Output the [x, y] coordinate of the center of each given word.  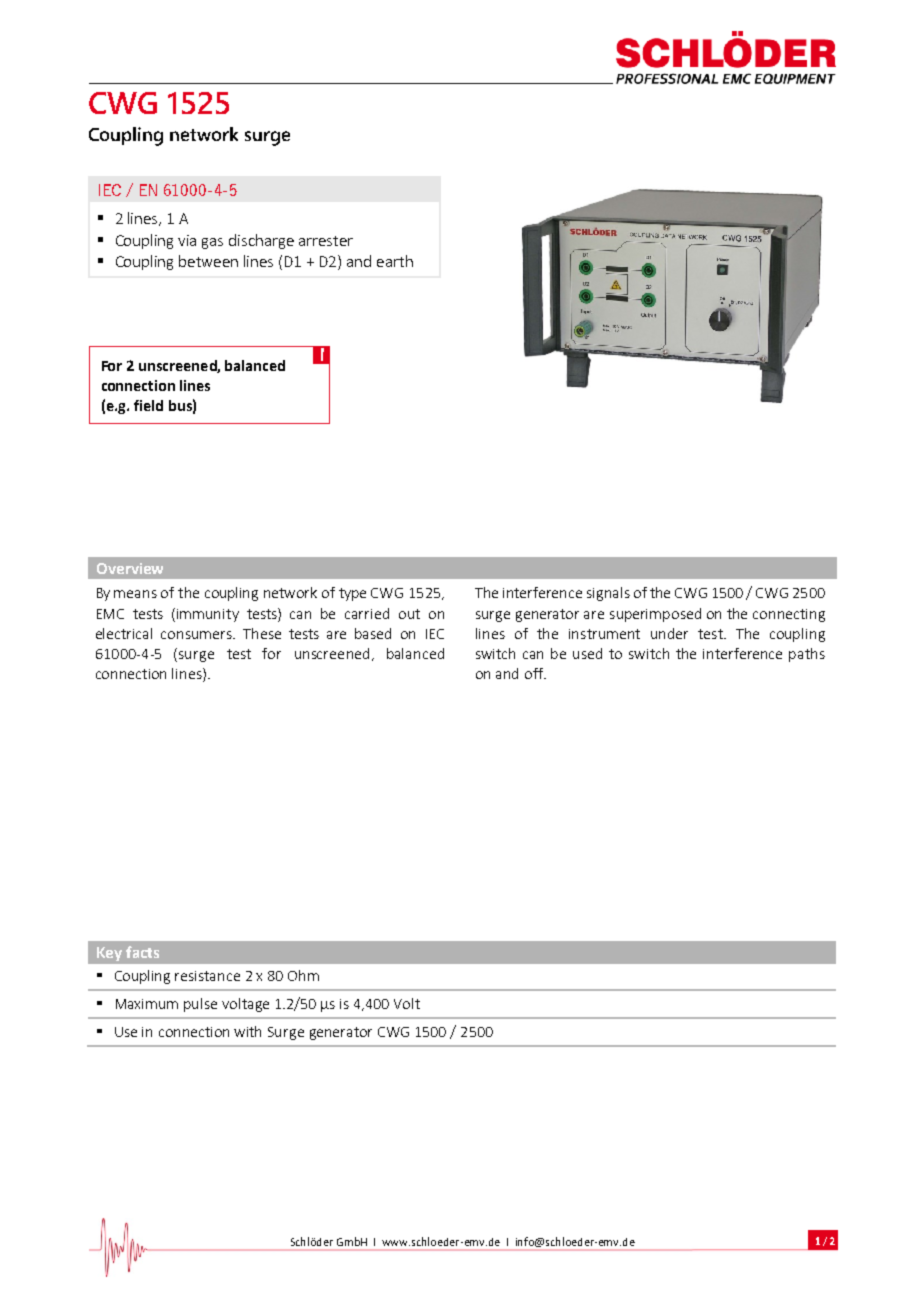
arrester [326, 241]
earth [395, 261]
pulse [200, 1005]
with [247, 1031]
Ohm [303, 975]
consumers [197, 635]
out [409, 614]
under [669, 633]
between [208, 261]
